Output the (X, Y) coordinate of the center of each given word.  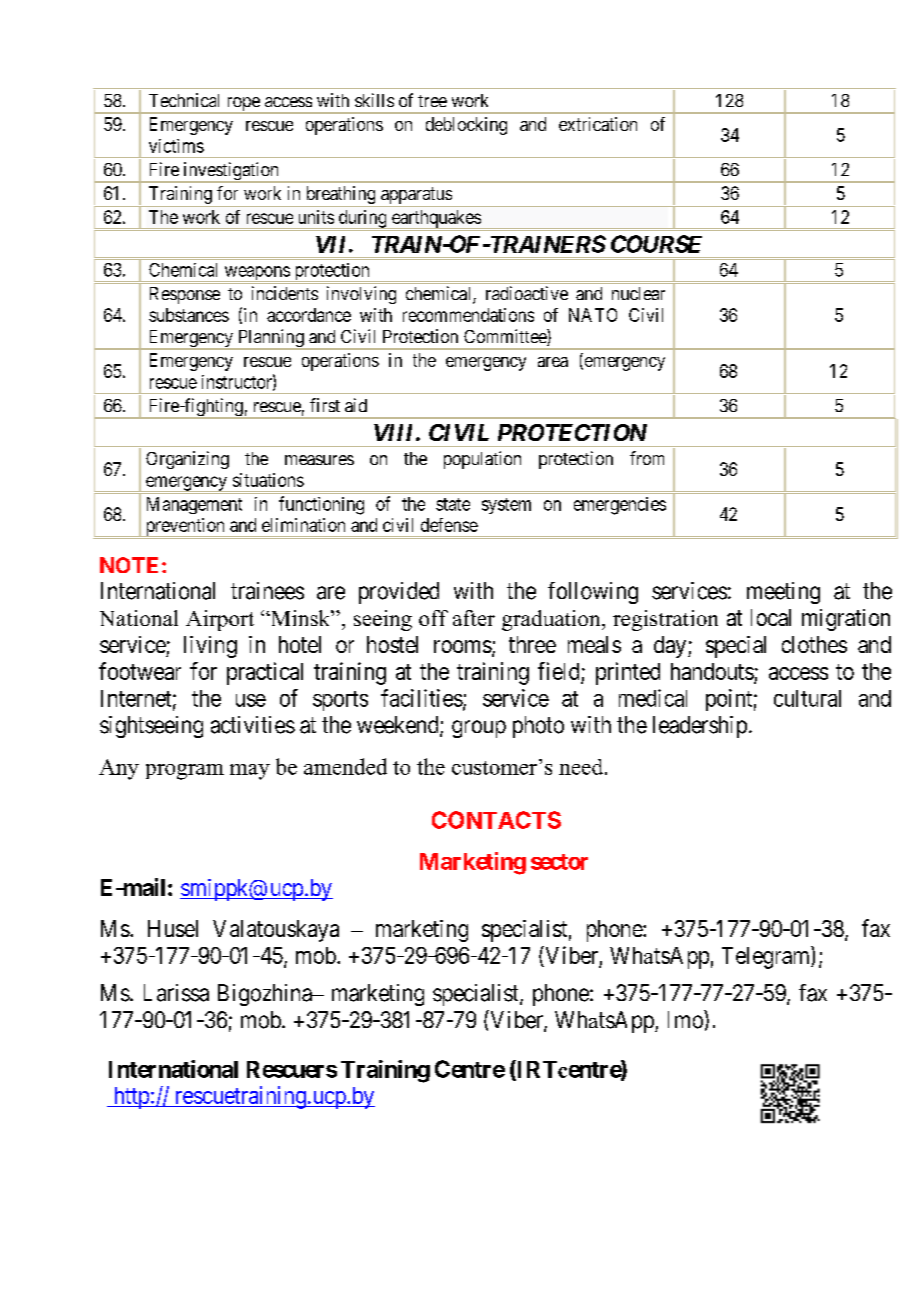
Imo (686, 1019)
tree (432, 101)
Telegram (767, 957)
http (131, 1098)
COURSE (656, 244)
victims (176, 146)
